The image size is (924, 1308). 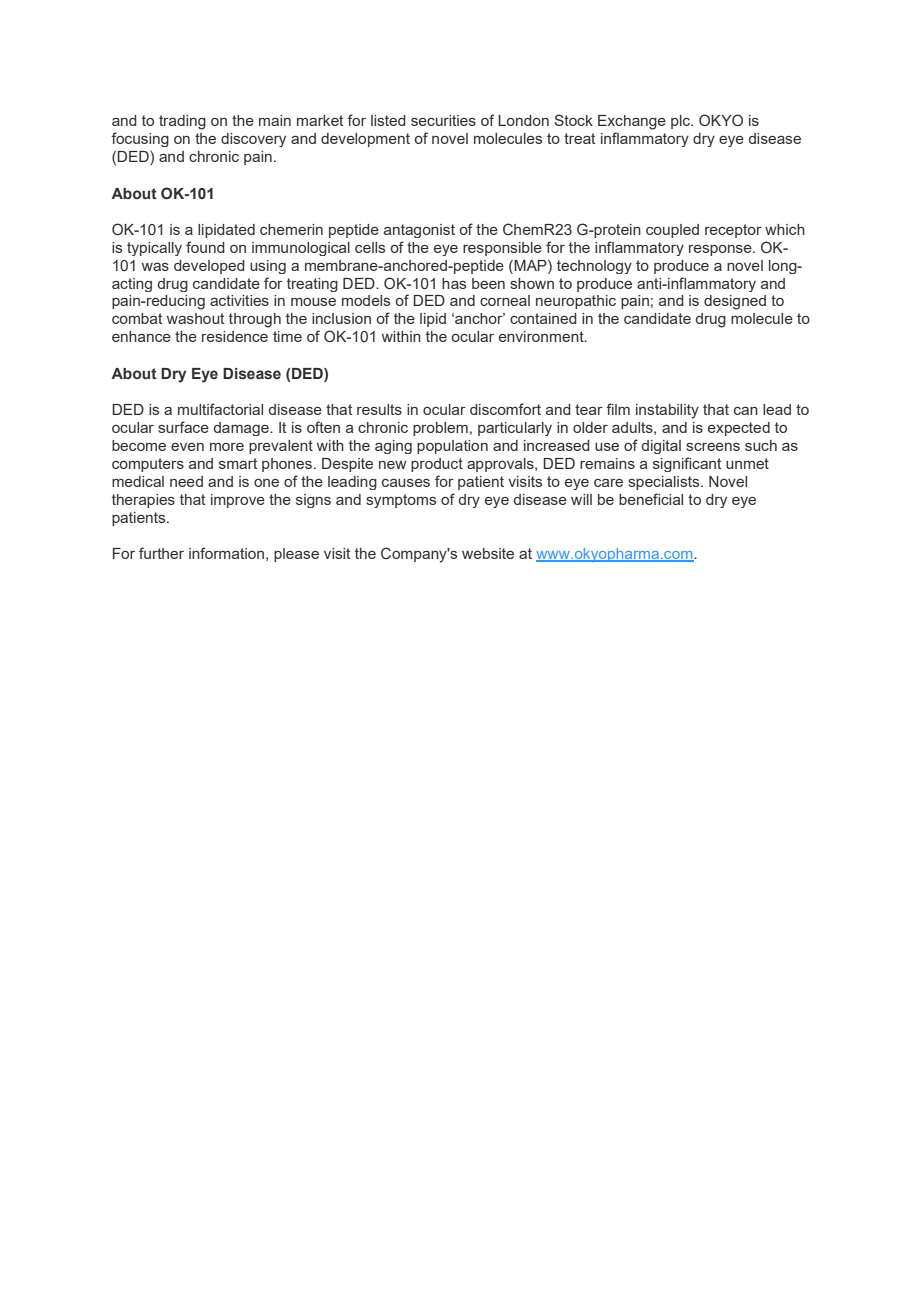 What do you see at coordinates (505, 409) in the page?
I see `discomfort` at bounding box center [505, 409].
